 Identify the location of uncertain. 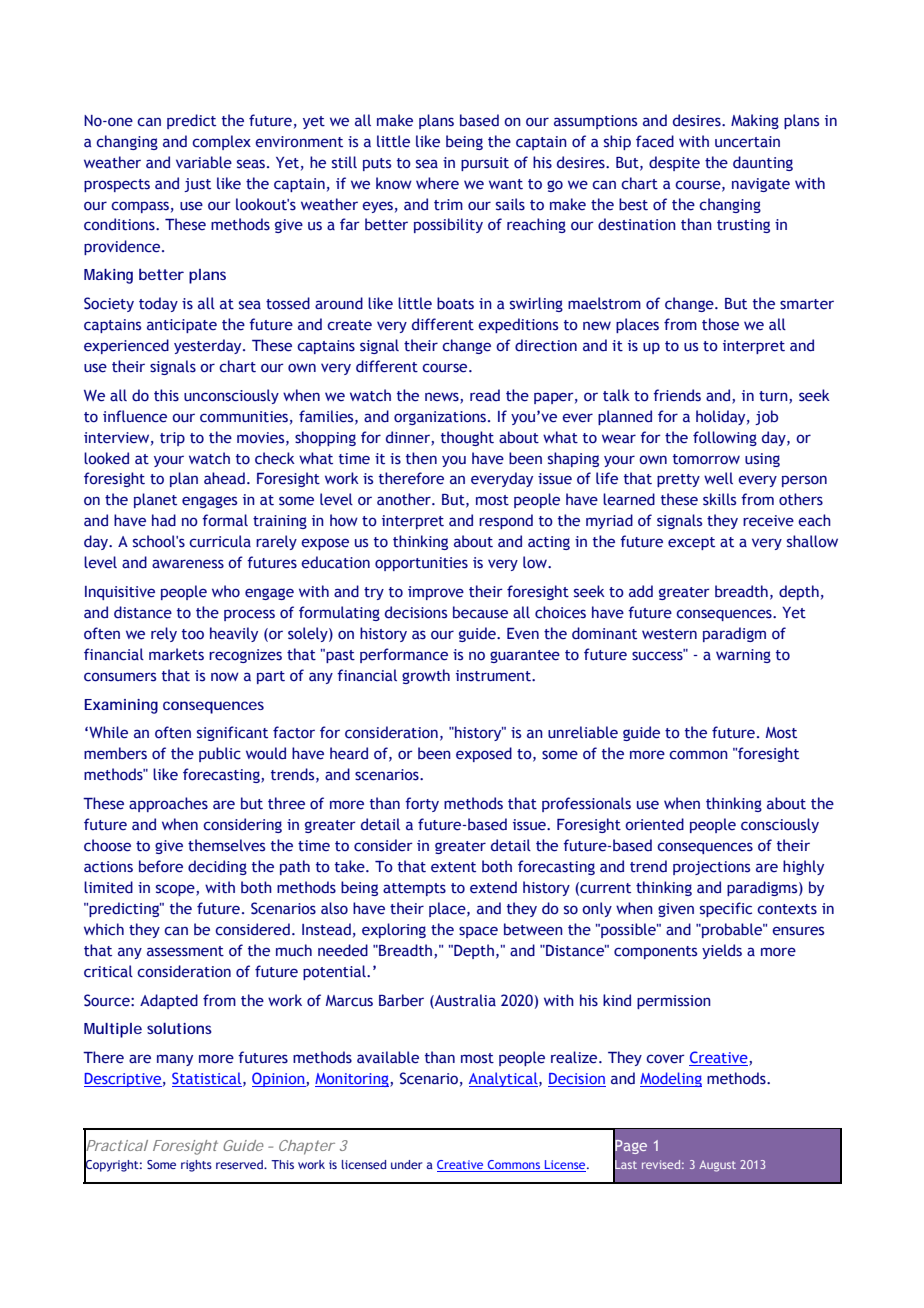
(747, 142).
